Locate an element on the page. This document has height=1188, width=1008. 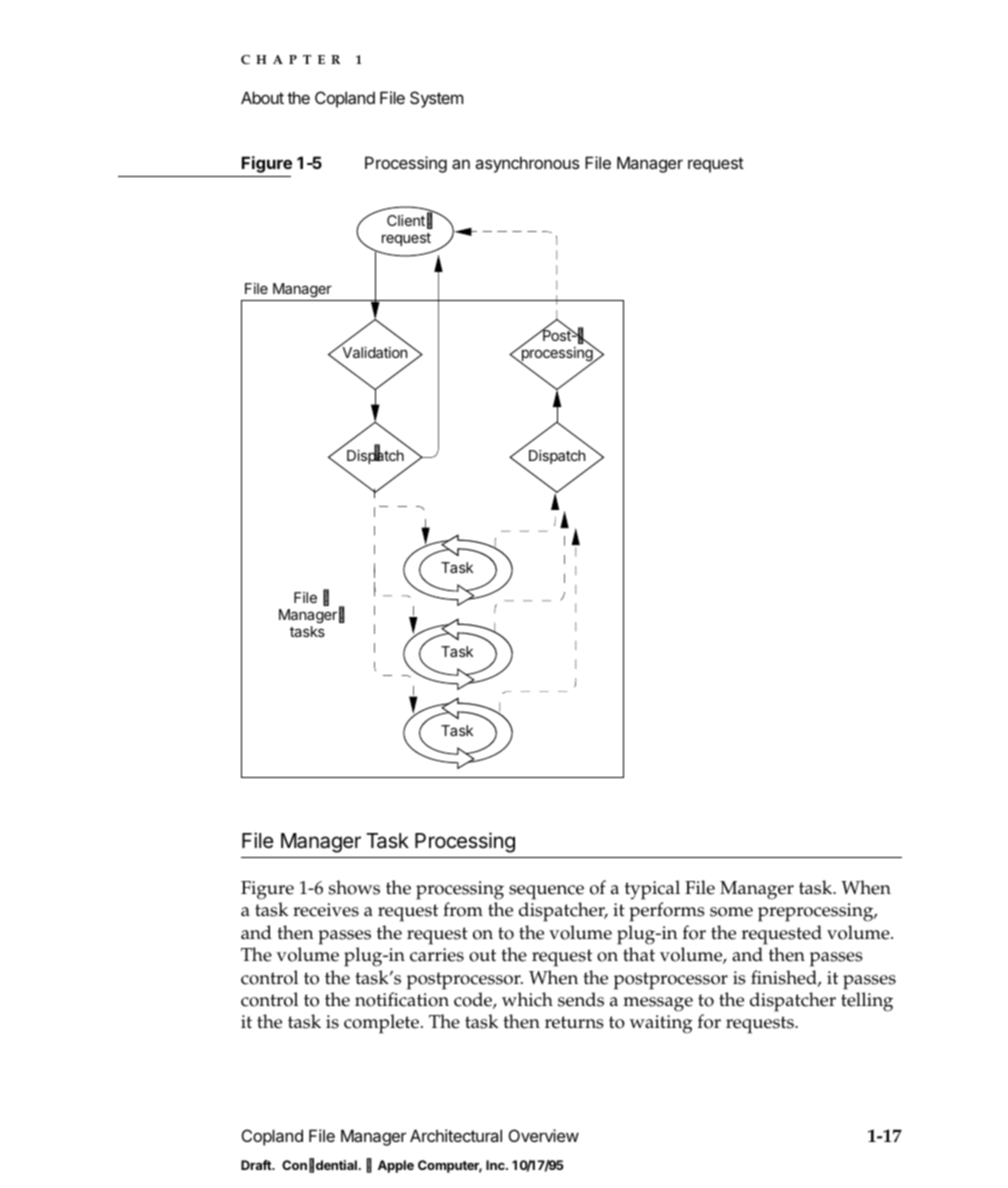
About is located at coordinates (262, 97).
